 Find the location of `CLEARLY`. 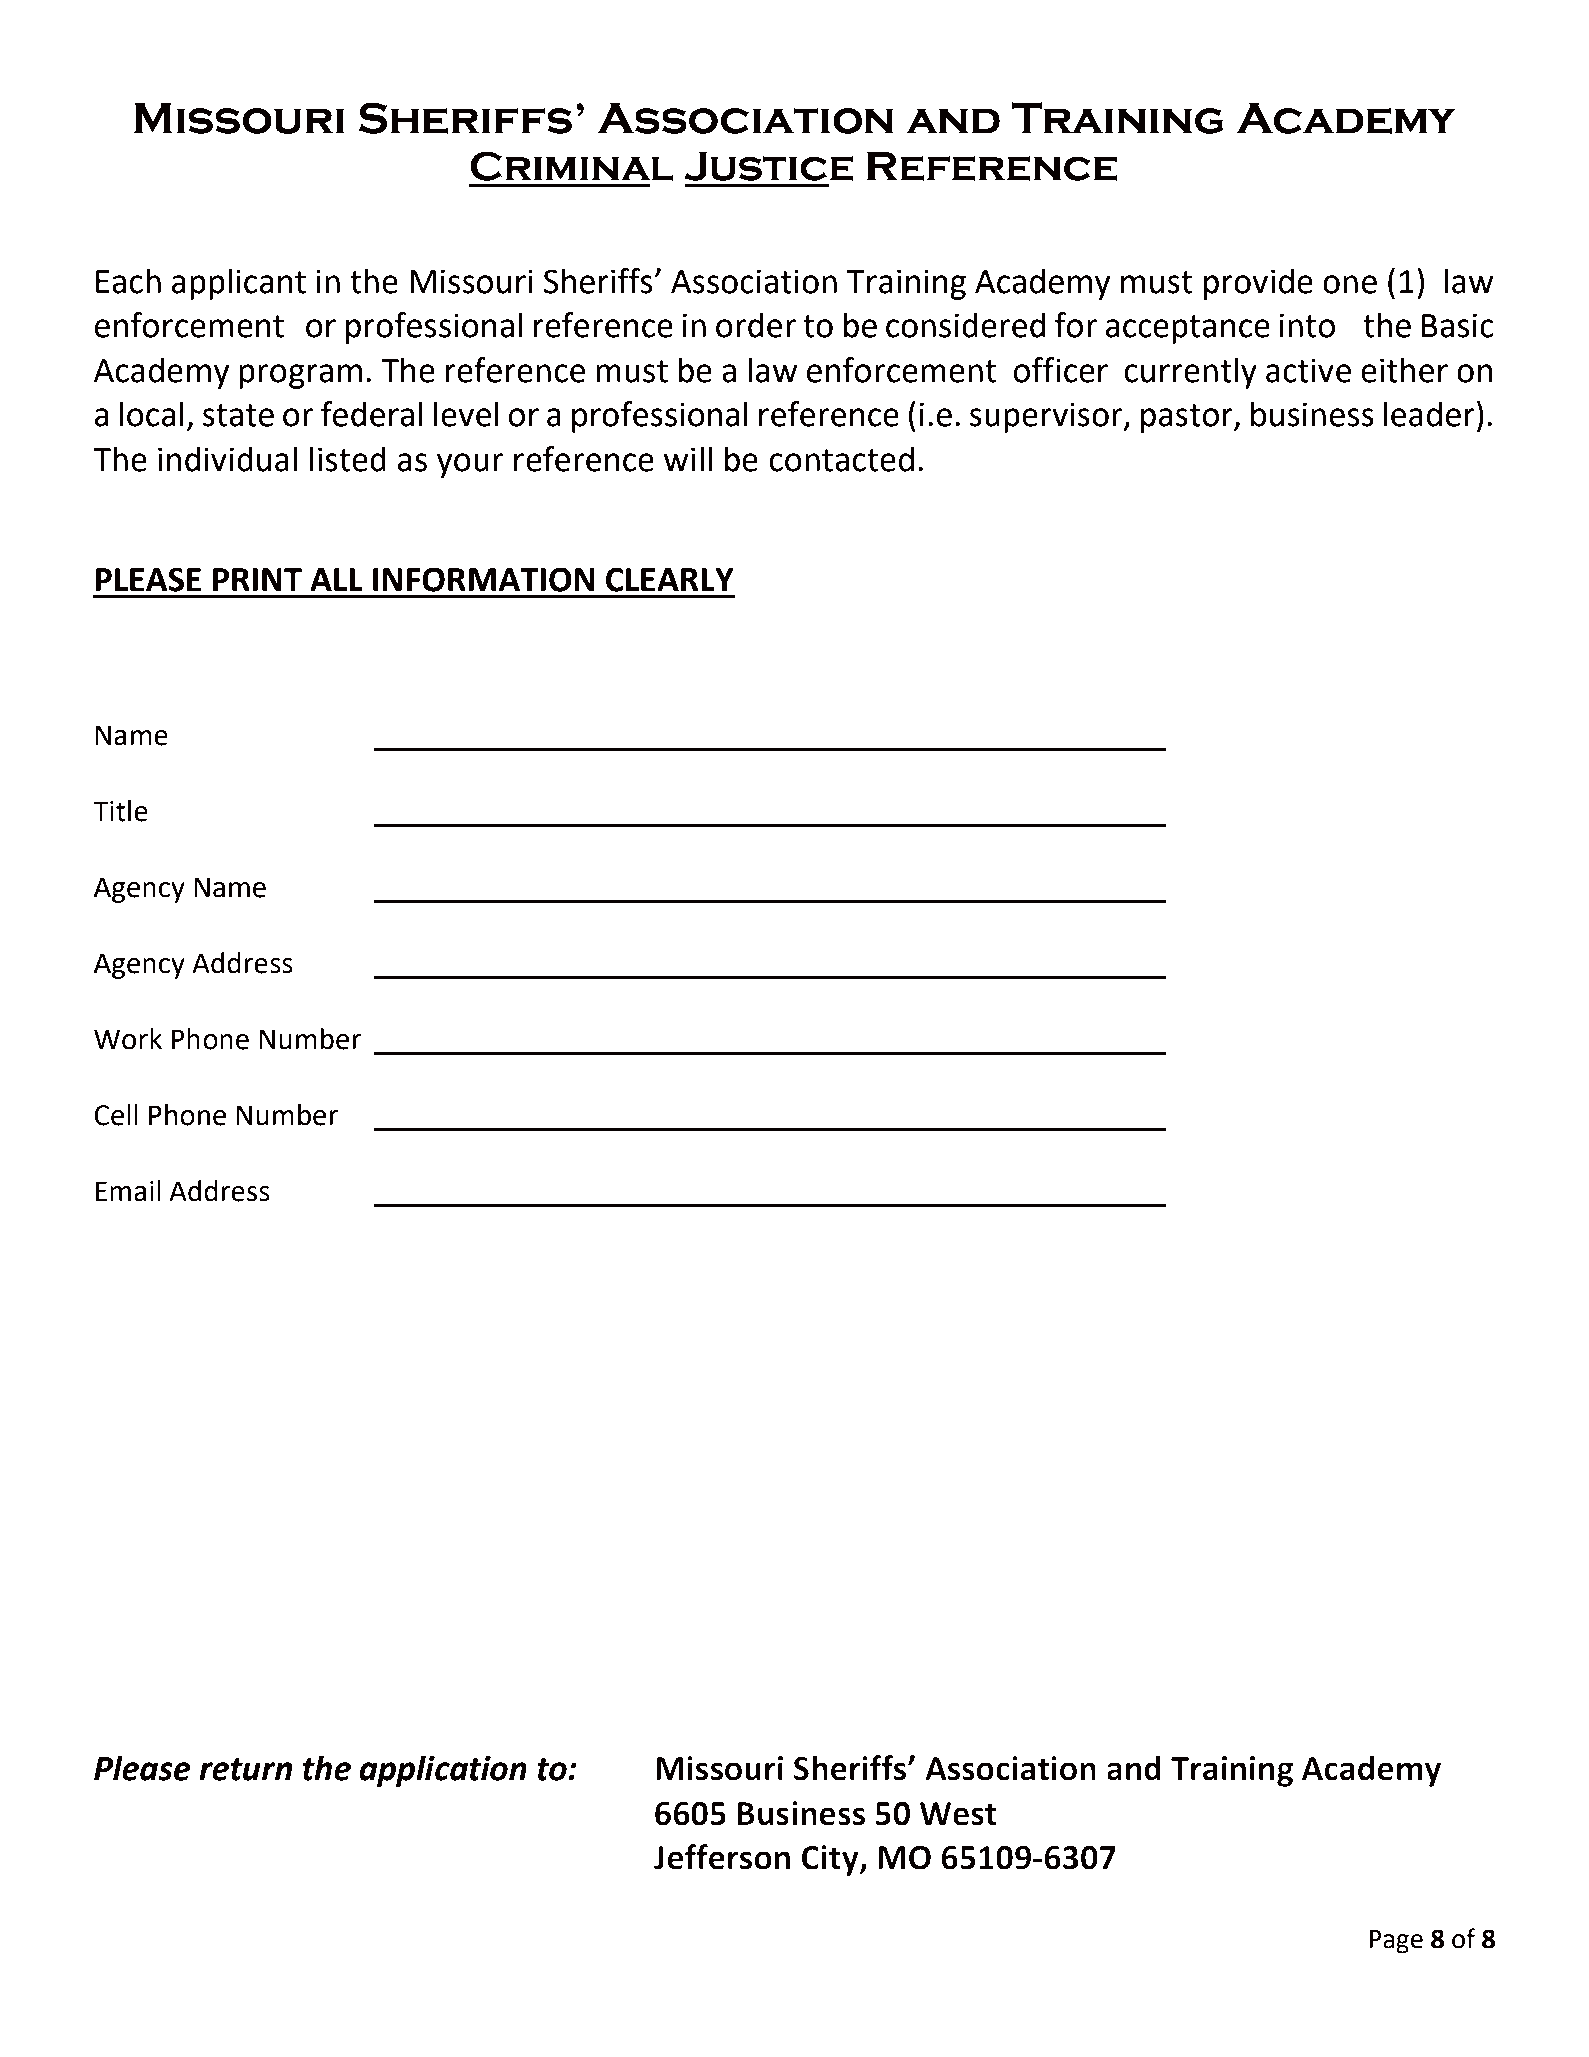

CLEARLY is located at coordinates (670, 579).
